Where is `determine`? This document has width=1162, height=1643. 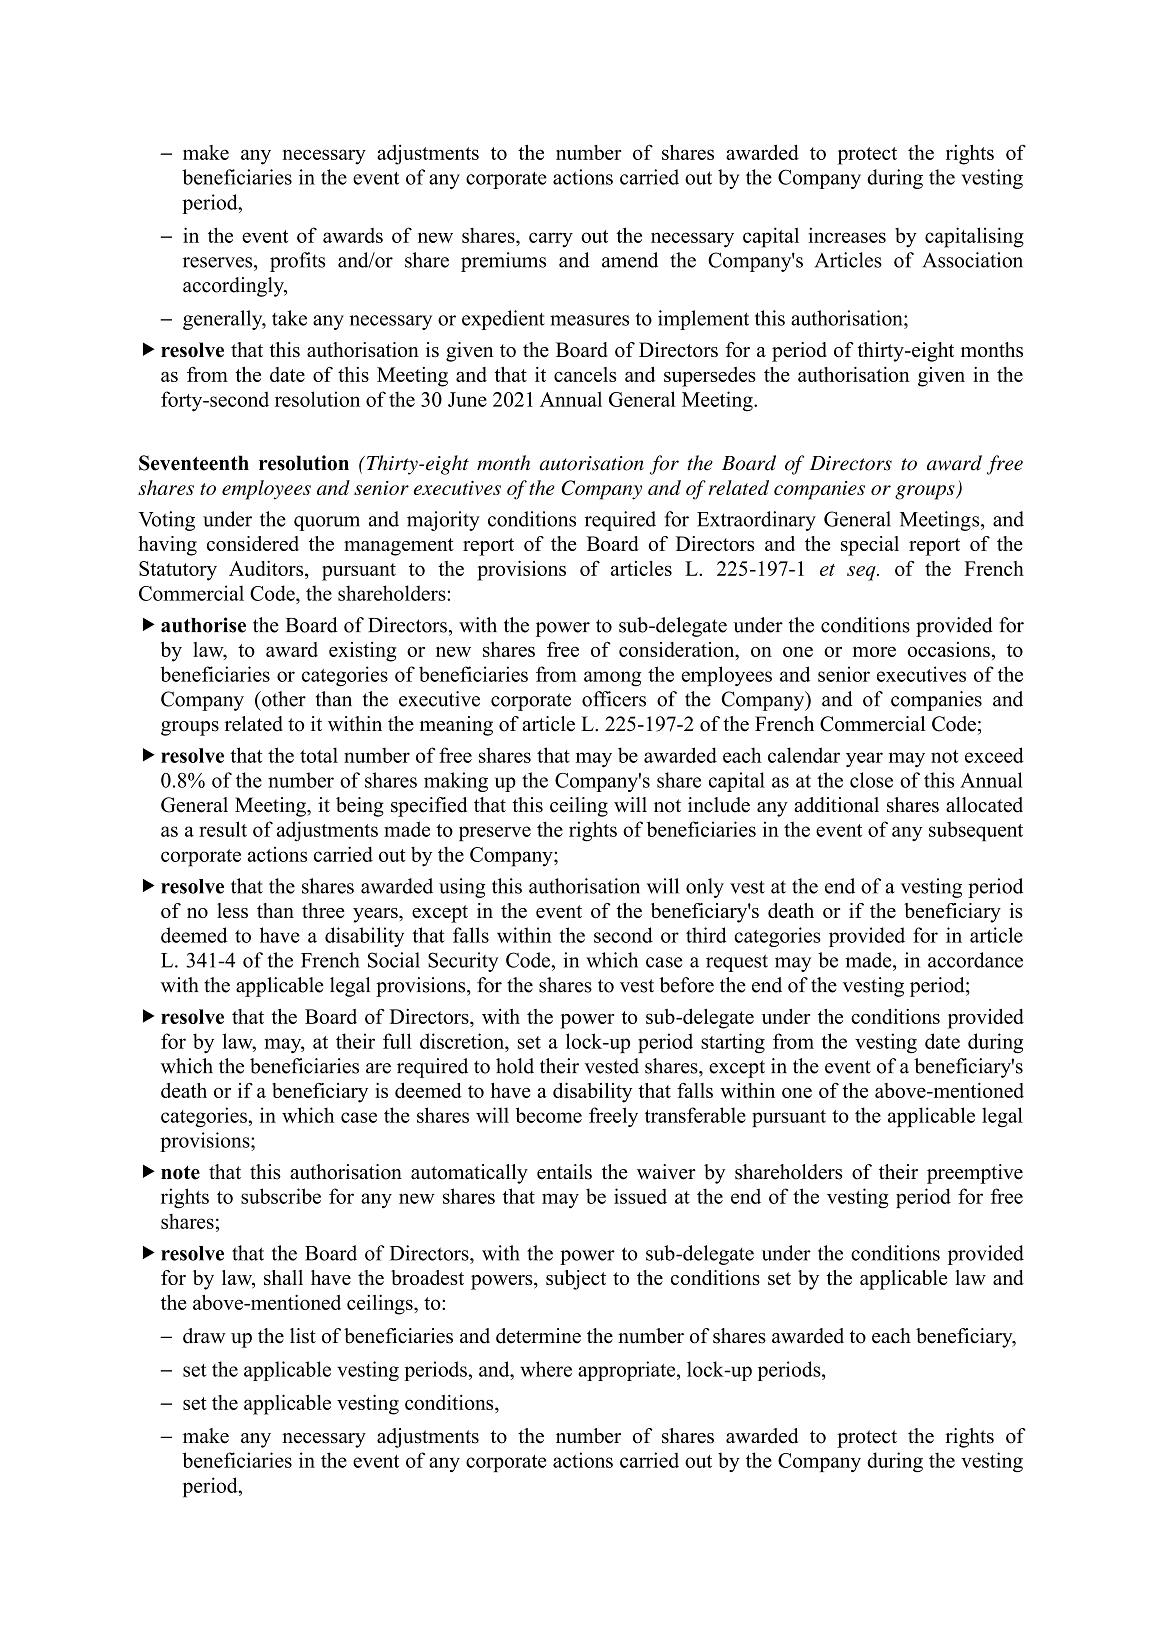
determine is located at coordinates (538, 1336).
